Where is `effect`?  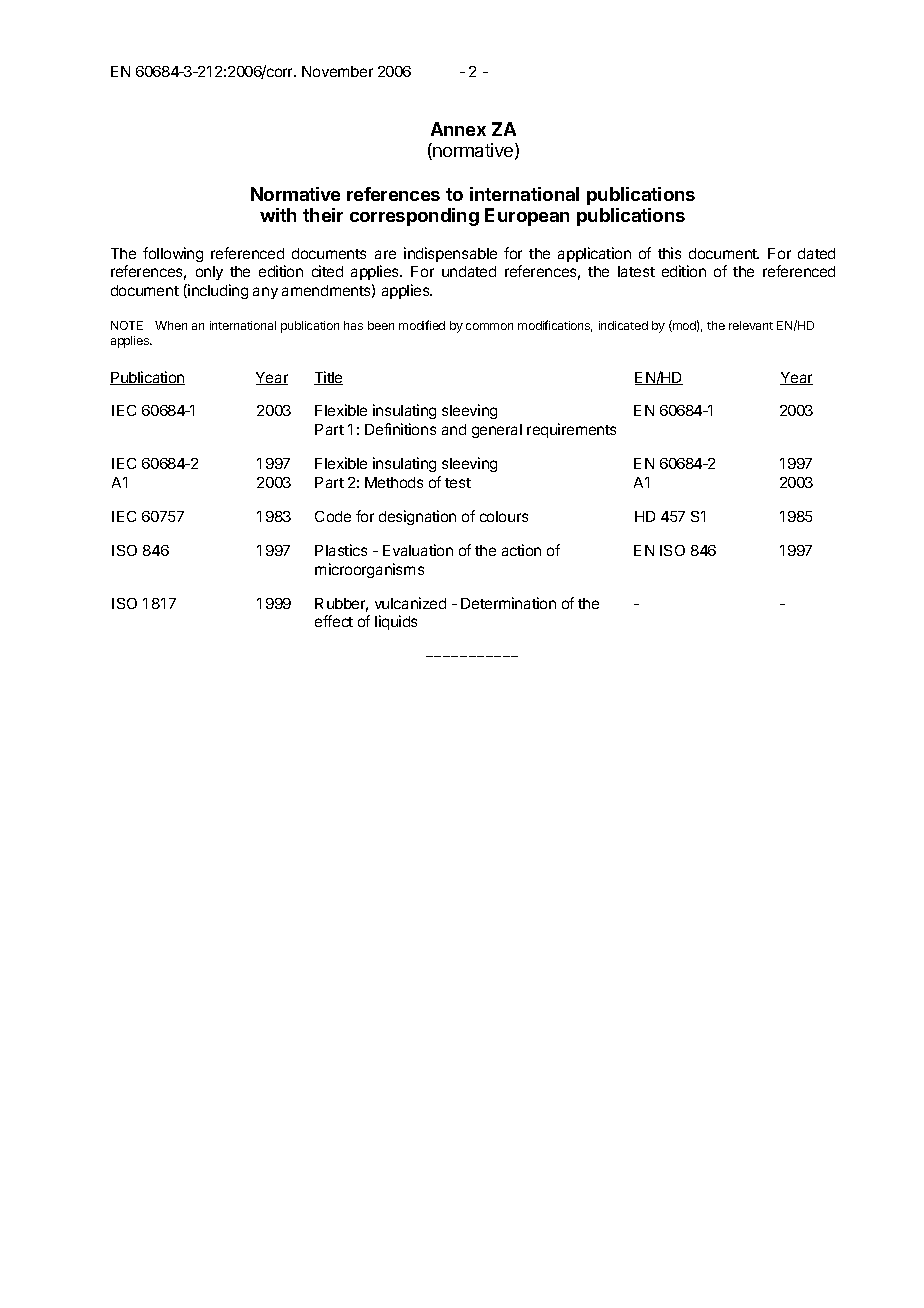
effect is located at coordinates (334, 621).
